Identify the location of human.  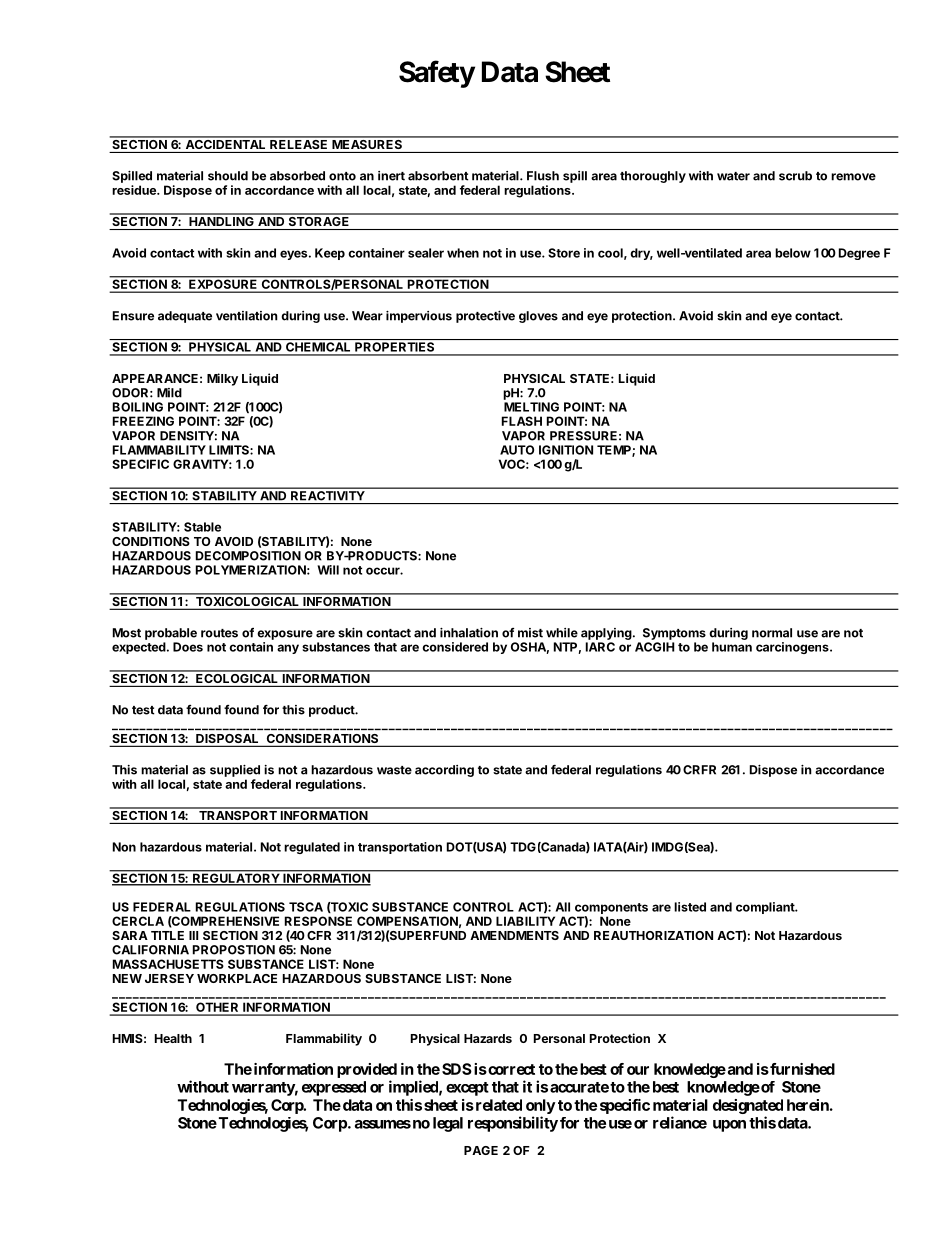
(732, 647).
